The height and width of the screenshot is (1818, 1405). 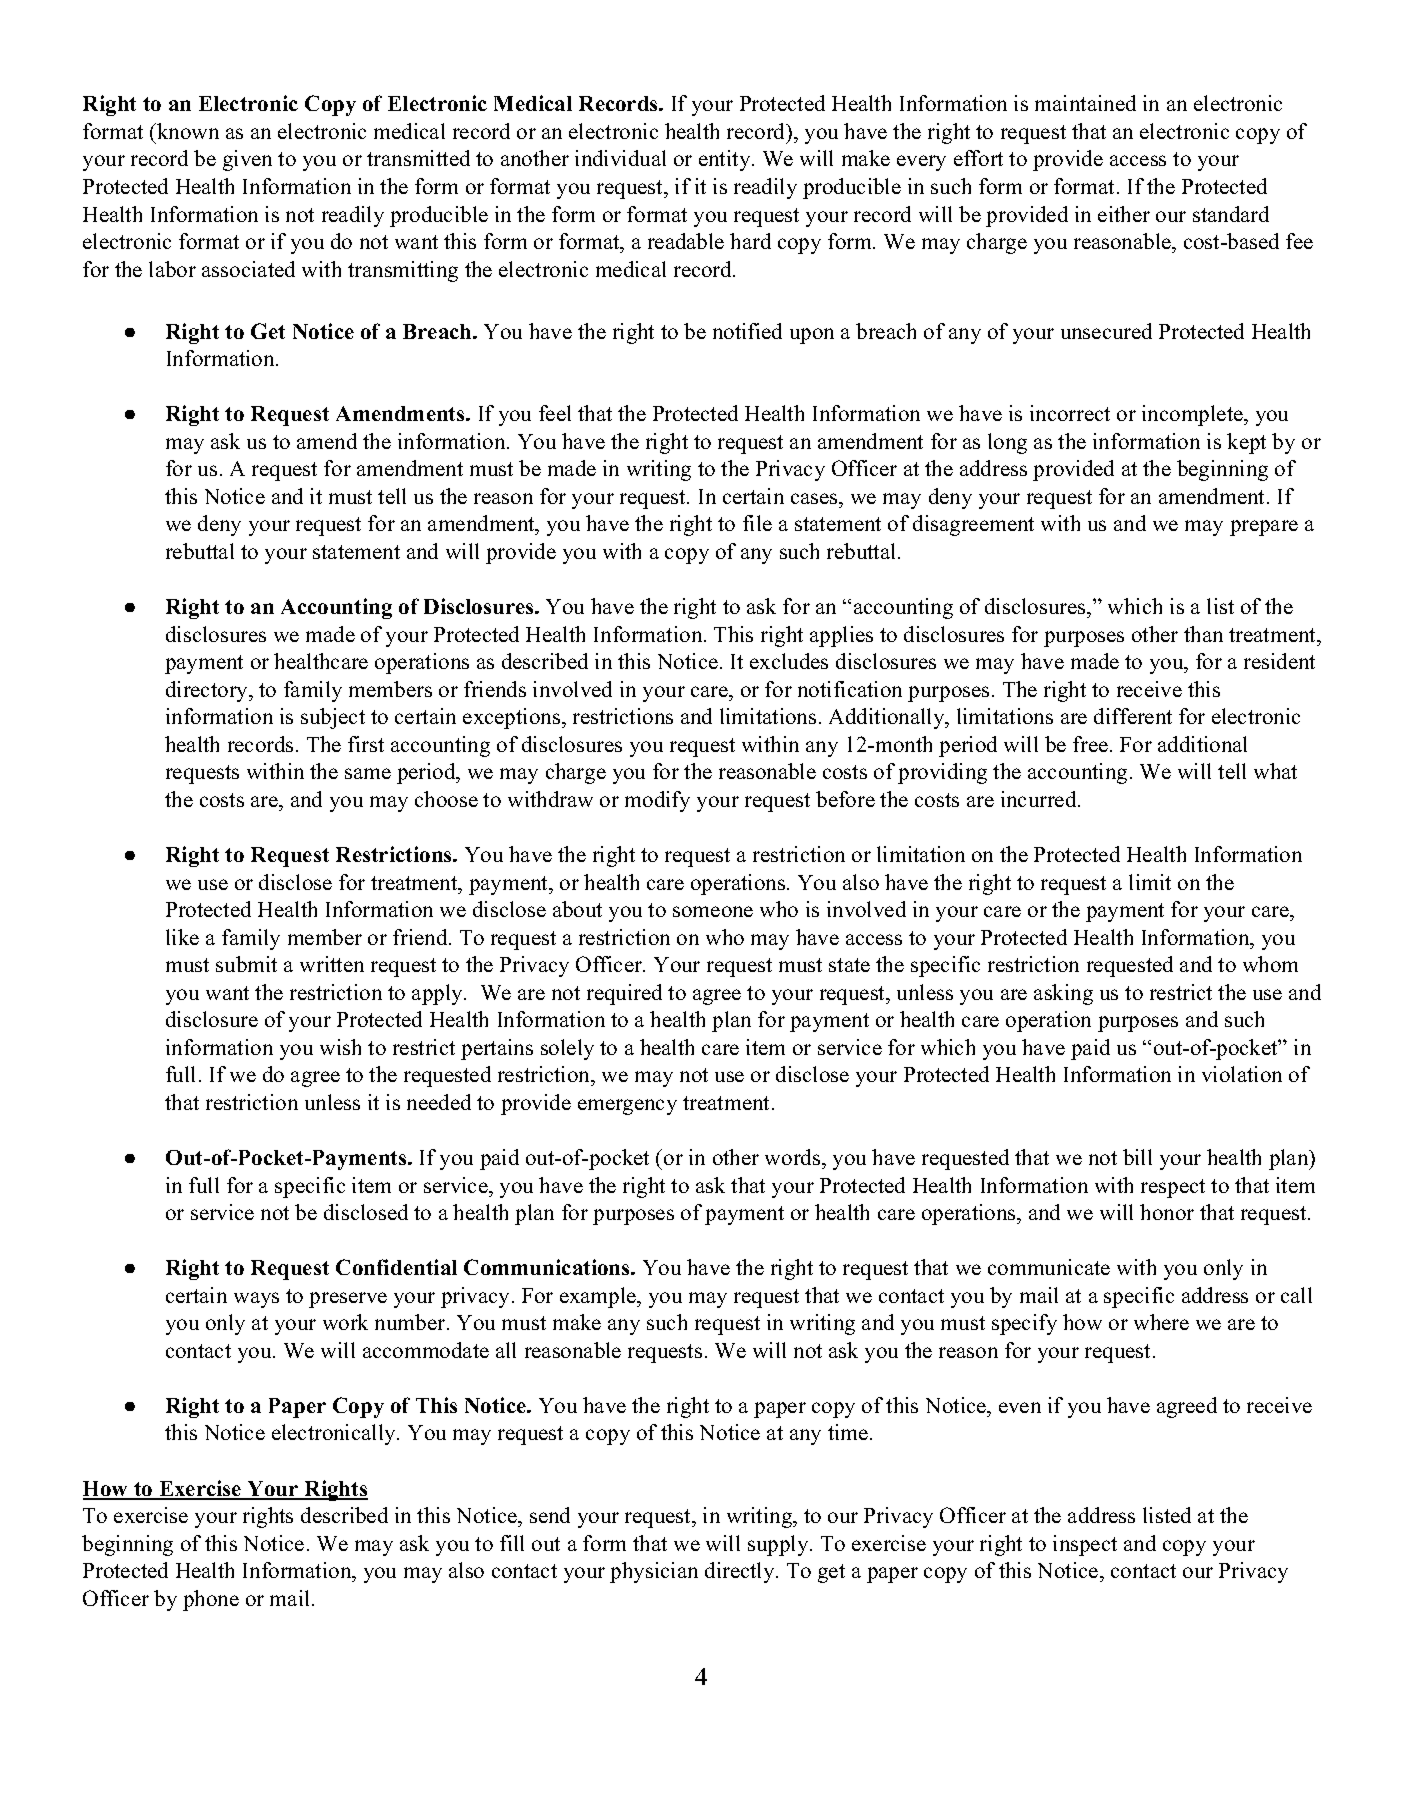 What do you see at coordinates (1085, 103) in the screenshot?
I see `maintained` at bounding box center [1085, 103].
